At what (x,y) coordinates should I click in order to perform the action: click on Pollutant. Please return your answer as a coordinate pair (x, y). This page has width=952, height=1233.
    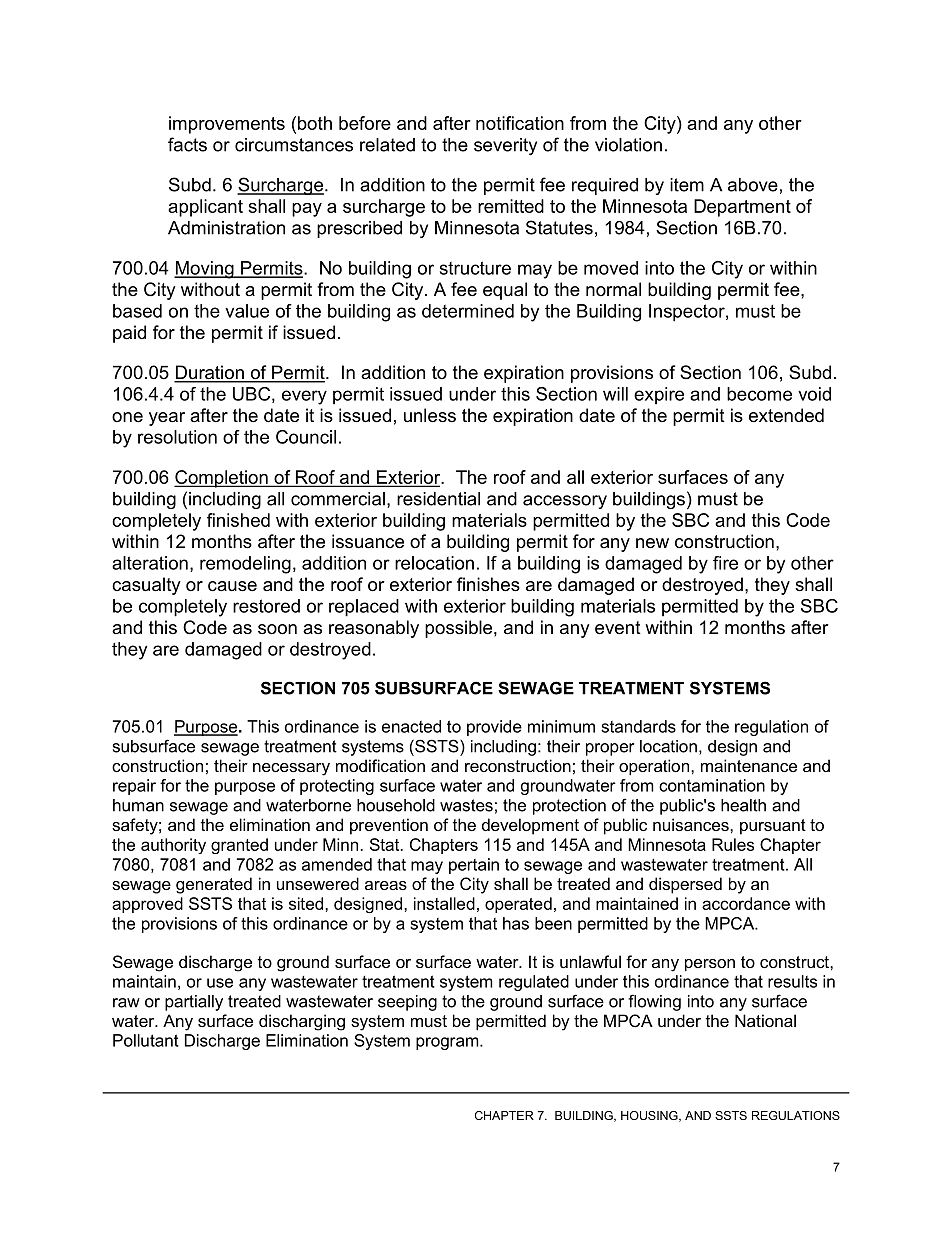
    Looking at the image, I should click on (146, 1040).
